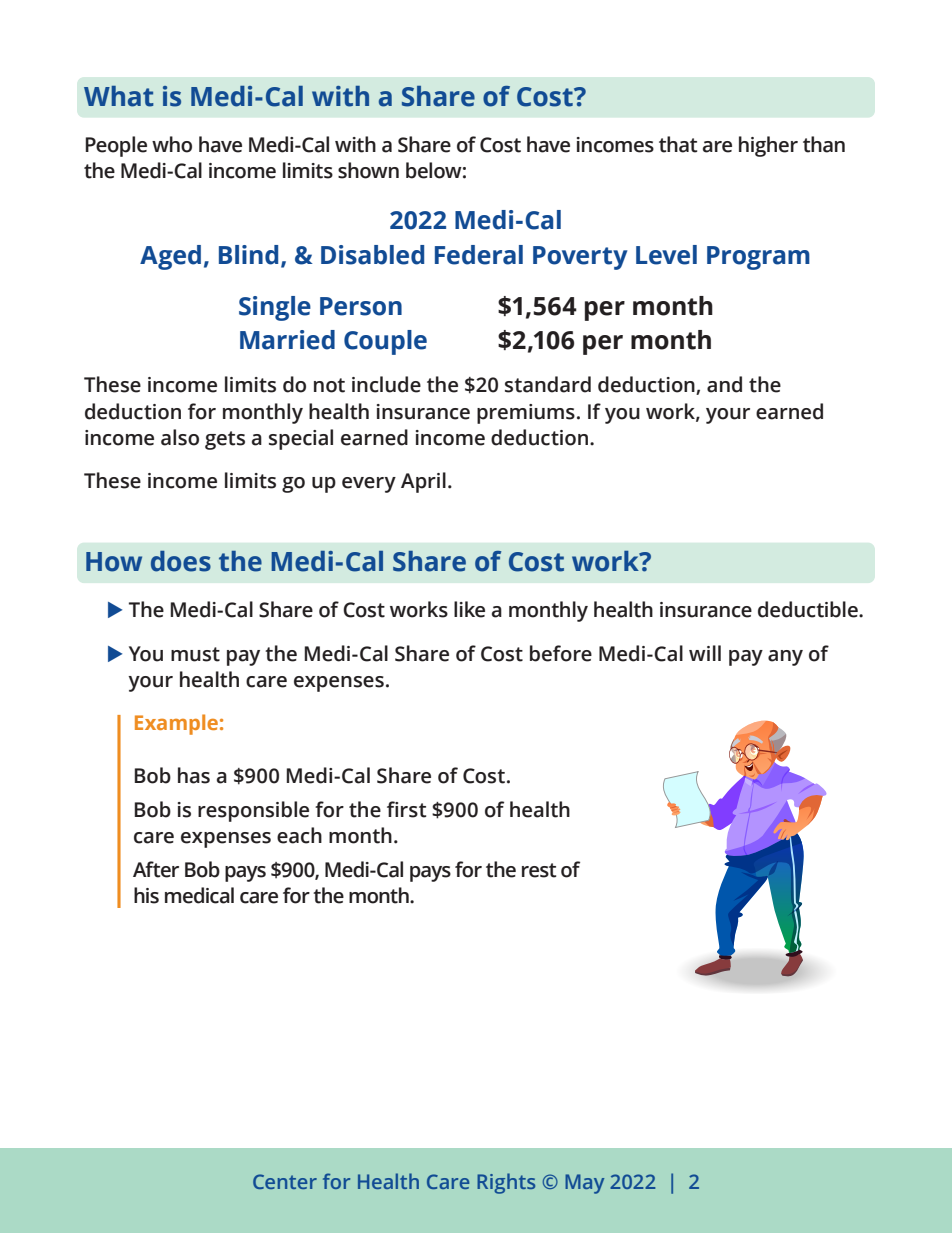  Describe the element at coordinates (172, 144) in the screenshot. I see `who` at that location.
